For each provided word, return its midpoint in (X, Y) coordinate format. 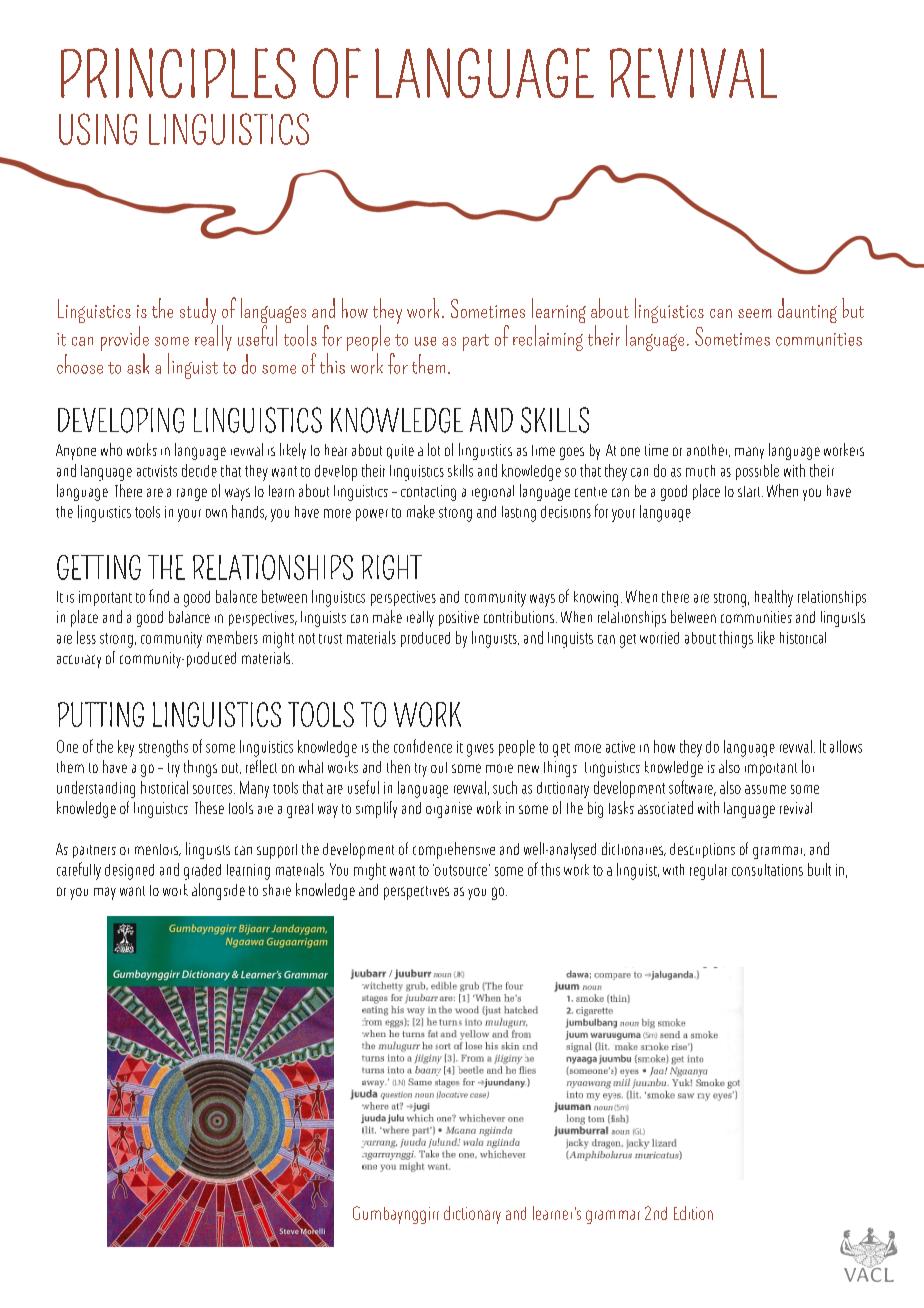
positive (459, 618)
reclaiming (548, 338)
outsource (461, 870)
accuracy (79, 661)
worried (659, 638)
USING (98, 129)
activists (157, 471)
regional (493, 493)
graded (202, 872)
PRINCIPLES (178, 73)
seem (755, 313)
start (750, 491)
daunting (807, 310)
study (199, 312)
